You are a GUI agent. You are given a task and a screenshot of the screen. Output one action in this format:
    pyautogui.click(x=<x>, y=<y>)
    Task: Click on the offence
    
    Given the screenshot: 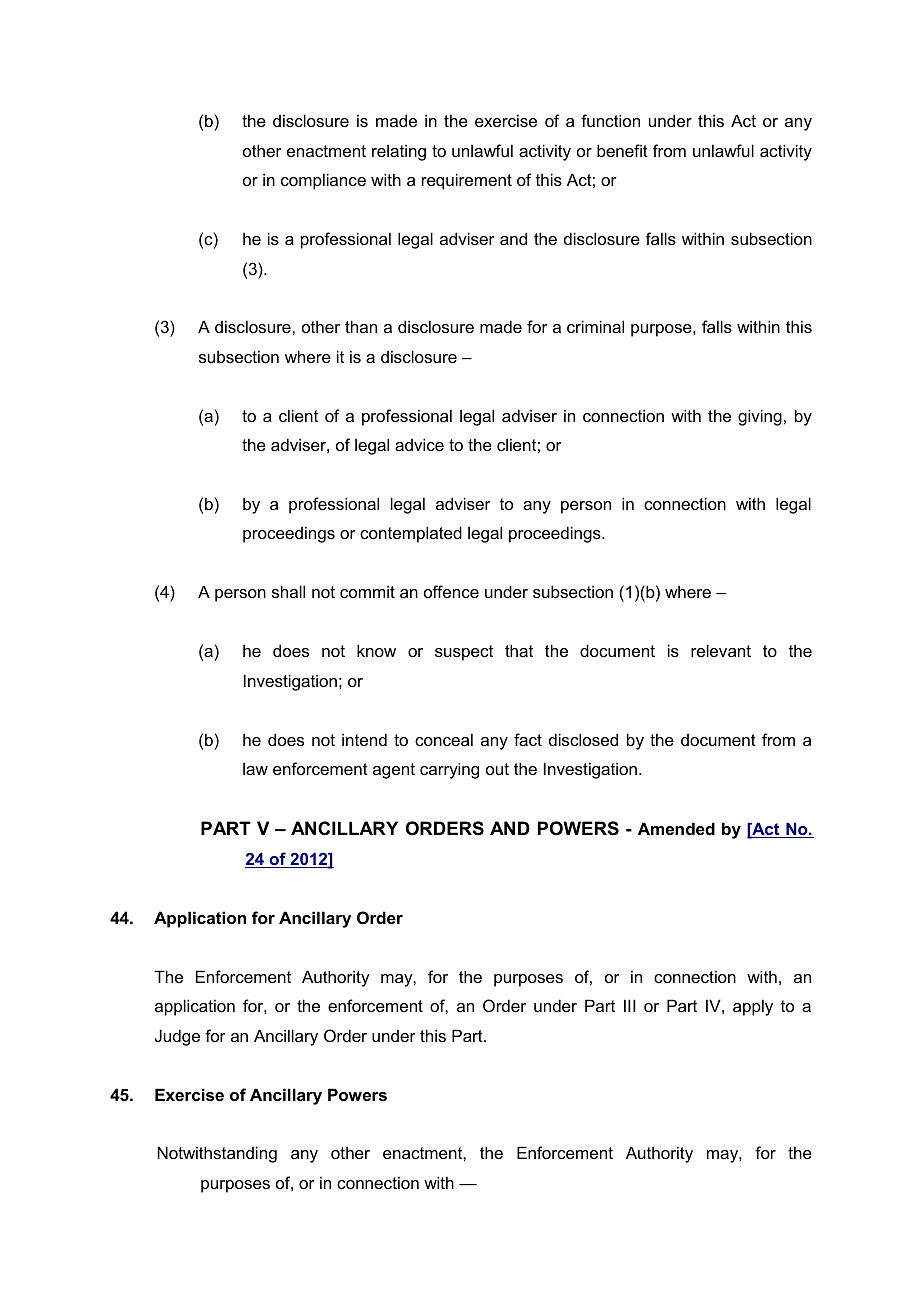 What is the action you would take?
    pyautogui.click(x=451, y=591)
